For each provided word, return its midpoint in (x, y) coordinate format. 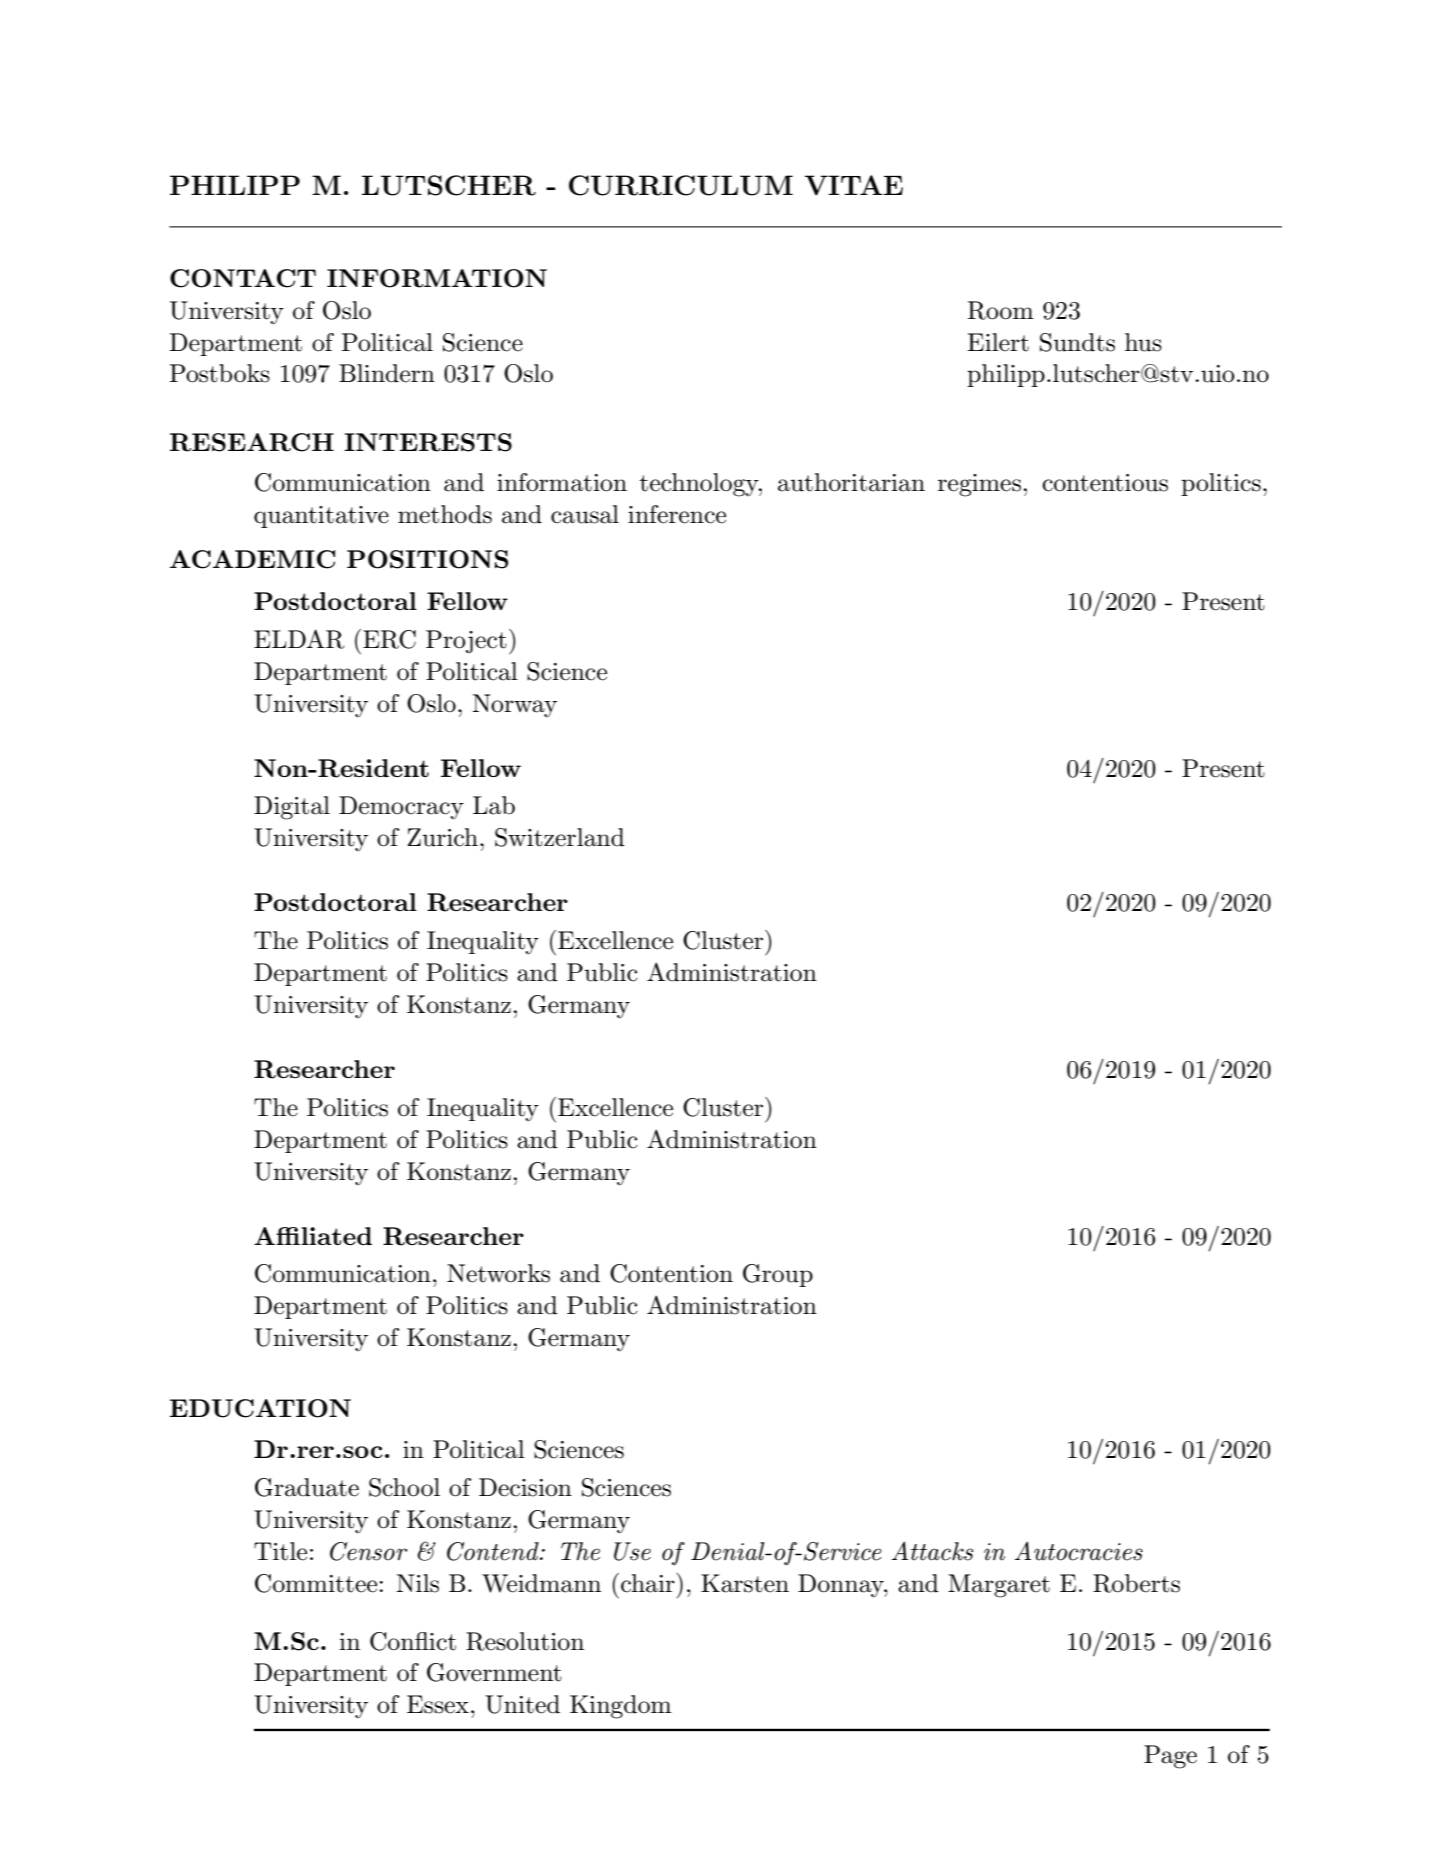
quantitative (321, 517)
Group (778, 1275)
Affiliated (313, 1236)
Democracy (401, 808)
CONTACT (243, 278)
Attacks (932, 1551)
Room (1001, 310)
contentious (1105, 483)
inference (677, 514)
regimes (979, 485)
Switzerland (560, 837)
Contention (671, 1273)
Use (632, 1551)
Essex (438, 1704)
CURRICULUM (681, 185)
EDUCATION (260, 1408)
